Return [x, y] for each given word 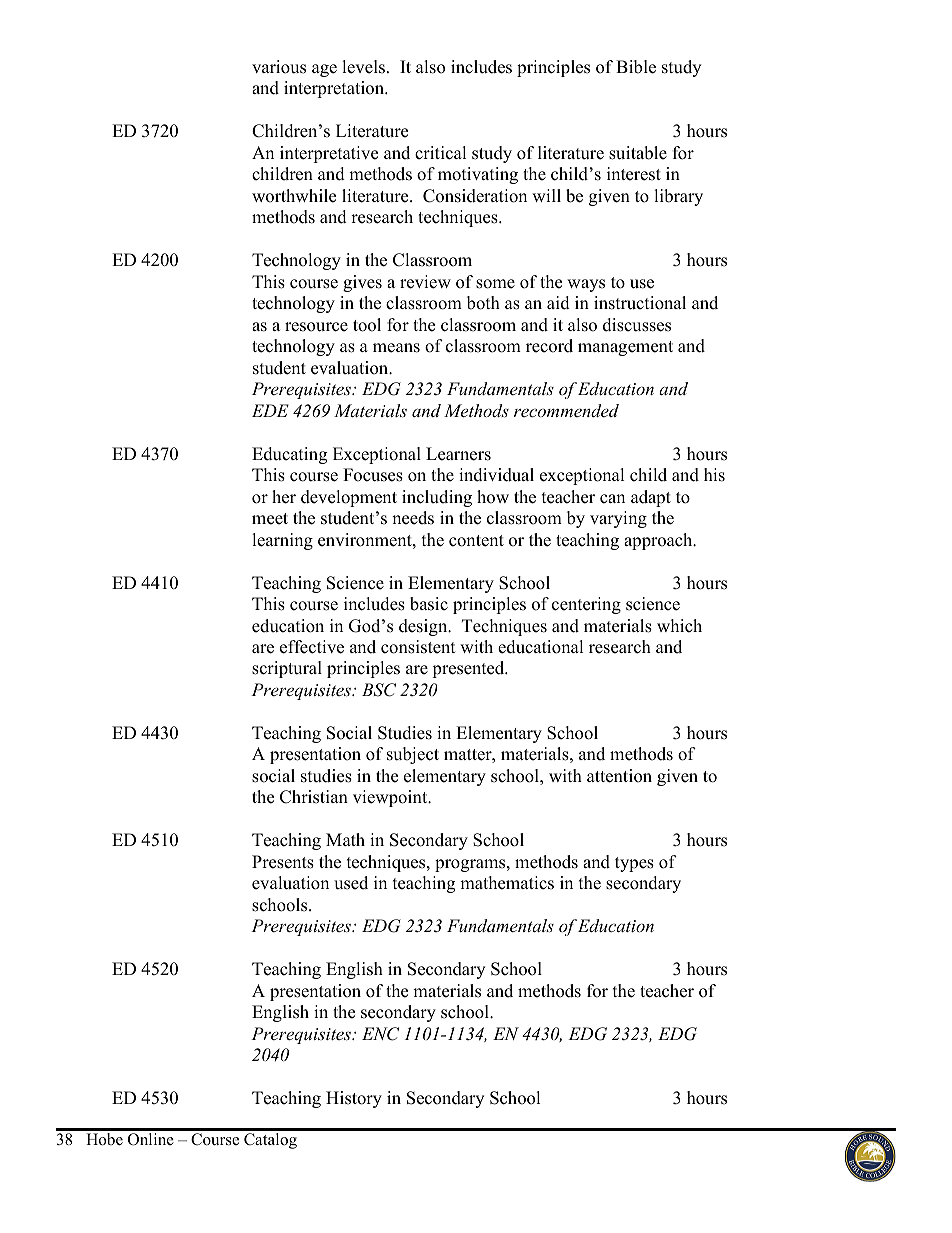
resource [316, 327]
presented [469, 669]
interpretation [335, 89]
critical [441, 153]
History [354, 1099]
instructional [640, 303]
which [679, 626]
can [612, 499]
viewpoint [391, 798]
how [493, 497]
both [483, 303]
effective [312, 647]
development [349, 498]
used [351, 883]
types [634, 864]
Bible [636, 67]
